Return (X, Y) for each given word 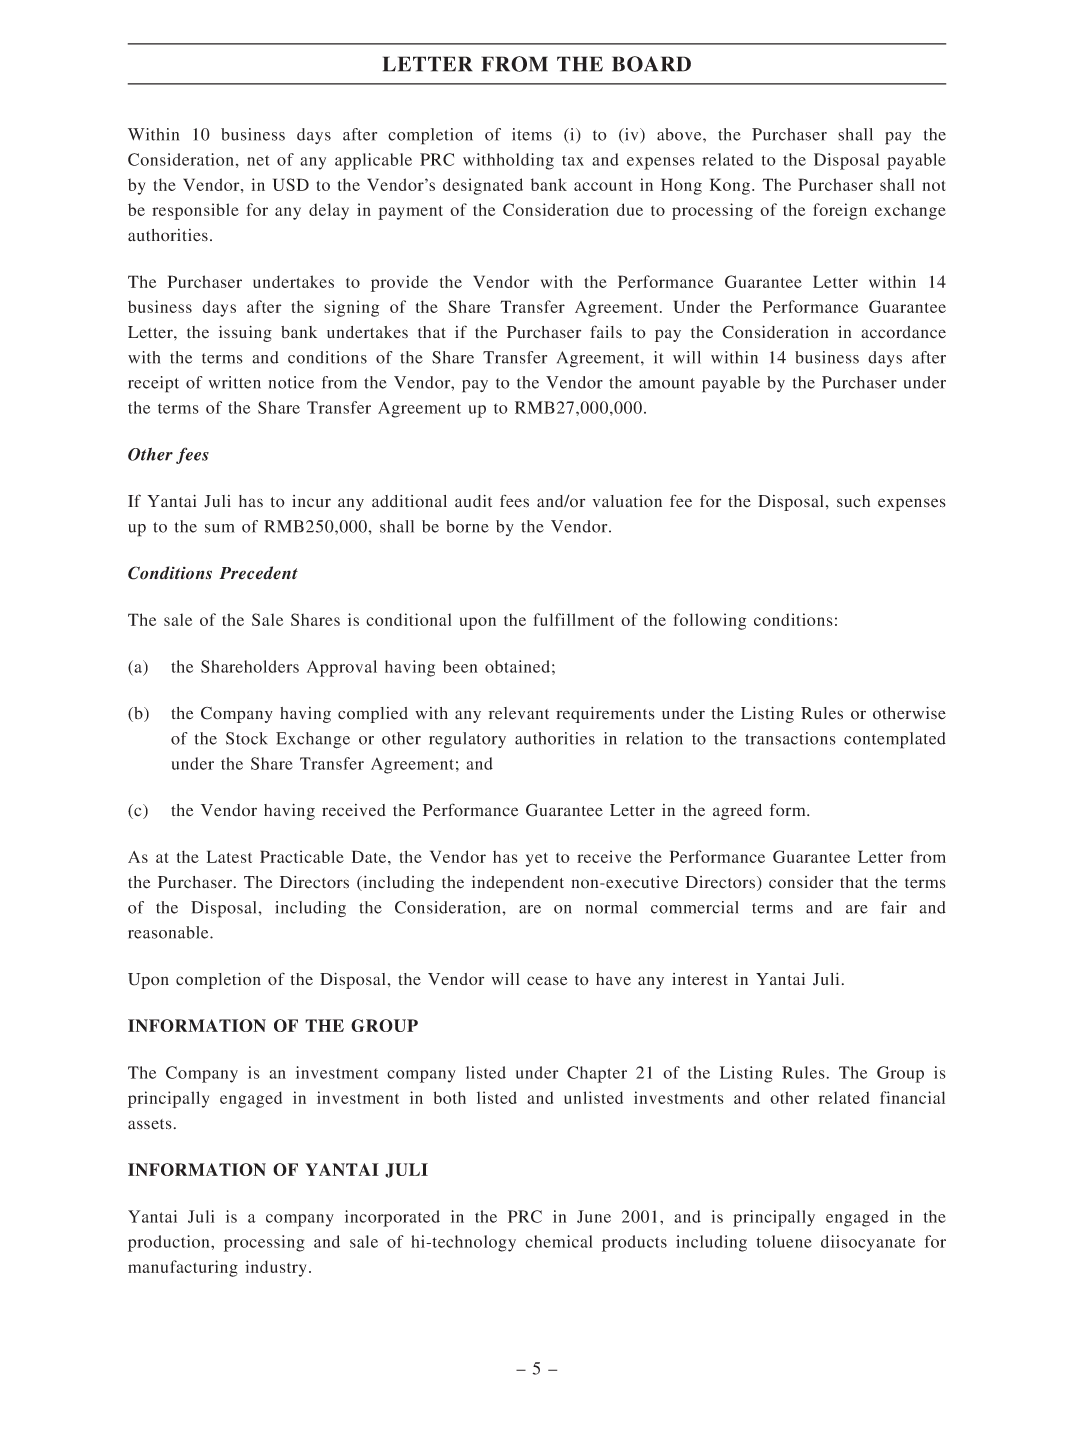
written (235, 382)
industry (275, 1268)
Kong (731, 186)
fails (606, 331)
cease (547, 981)
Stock (247, 738)
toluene (784, 1241)
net (258, 160)
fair (894, 907)
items (532, 134)
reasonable (169, 932)
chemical (558, 1241)
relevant (519, 713)
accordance (903, 332)
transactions (790, 738)
